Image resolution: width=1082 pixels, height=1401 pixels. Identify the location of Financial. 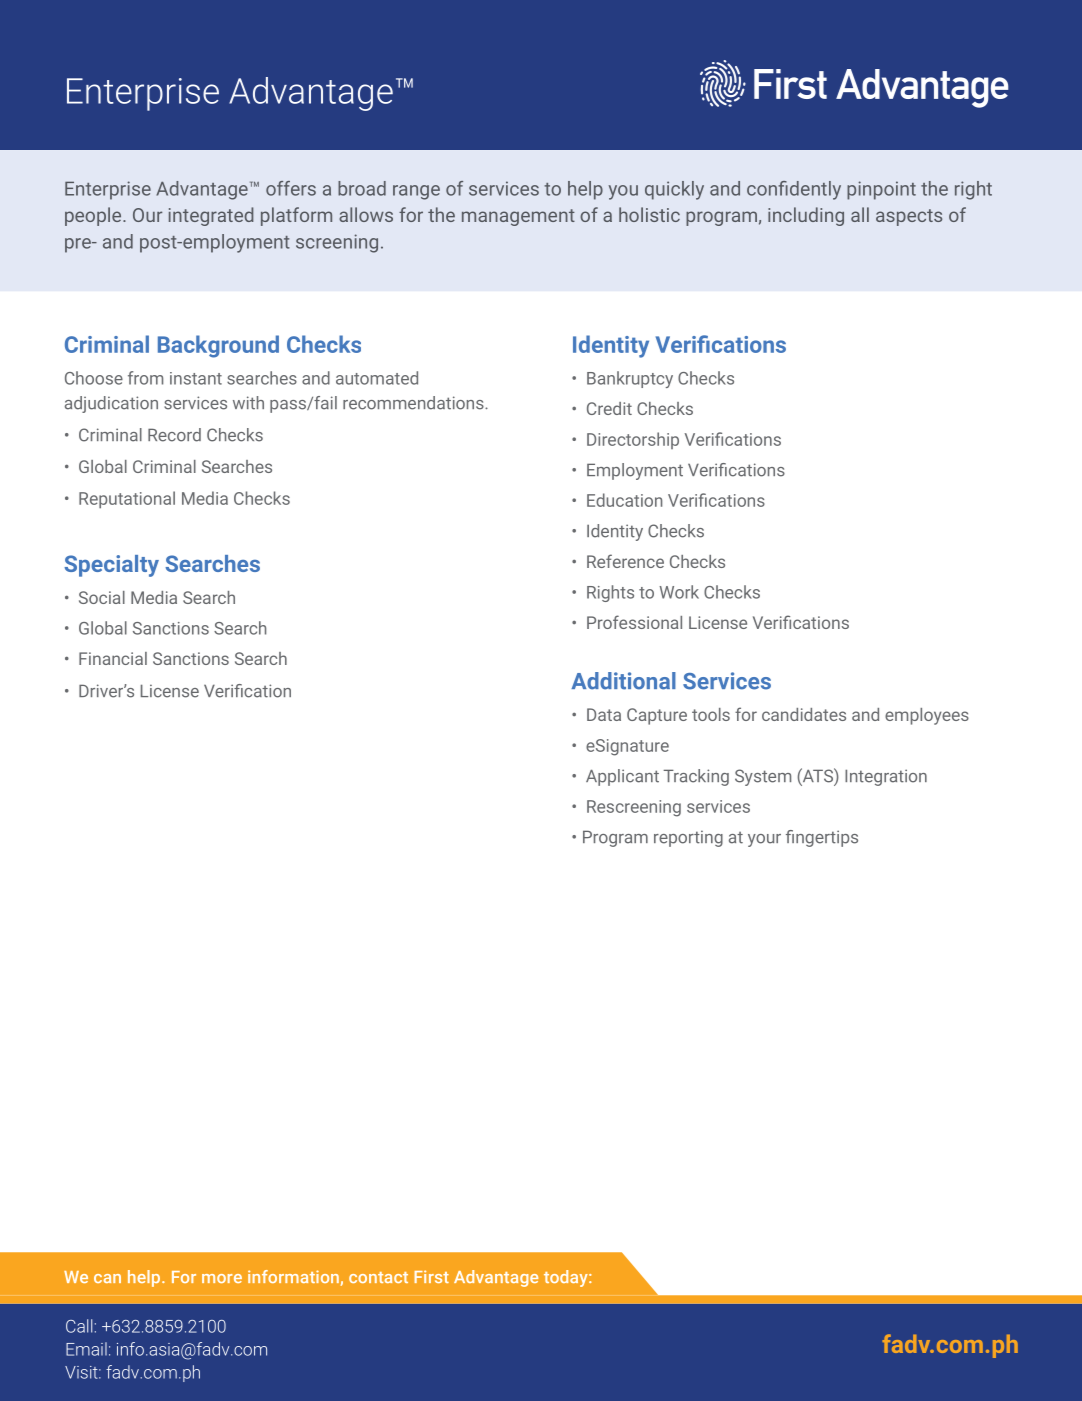
(113, 658).
